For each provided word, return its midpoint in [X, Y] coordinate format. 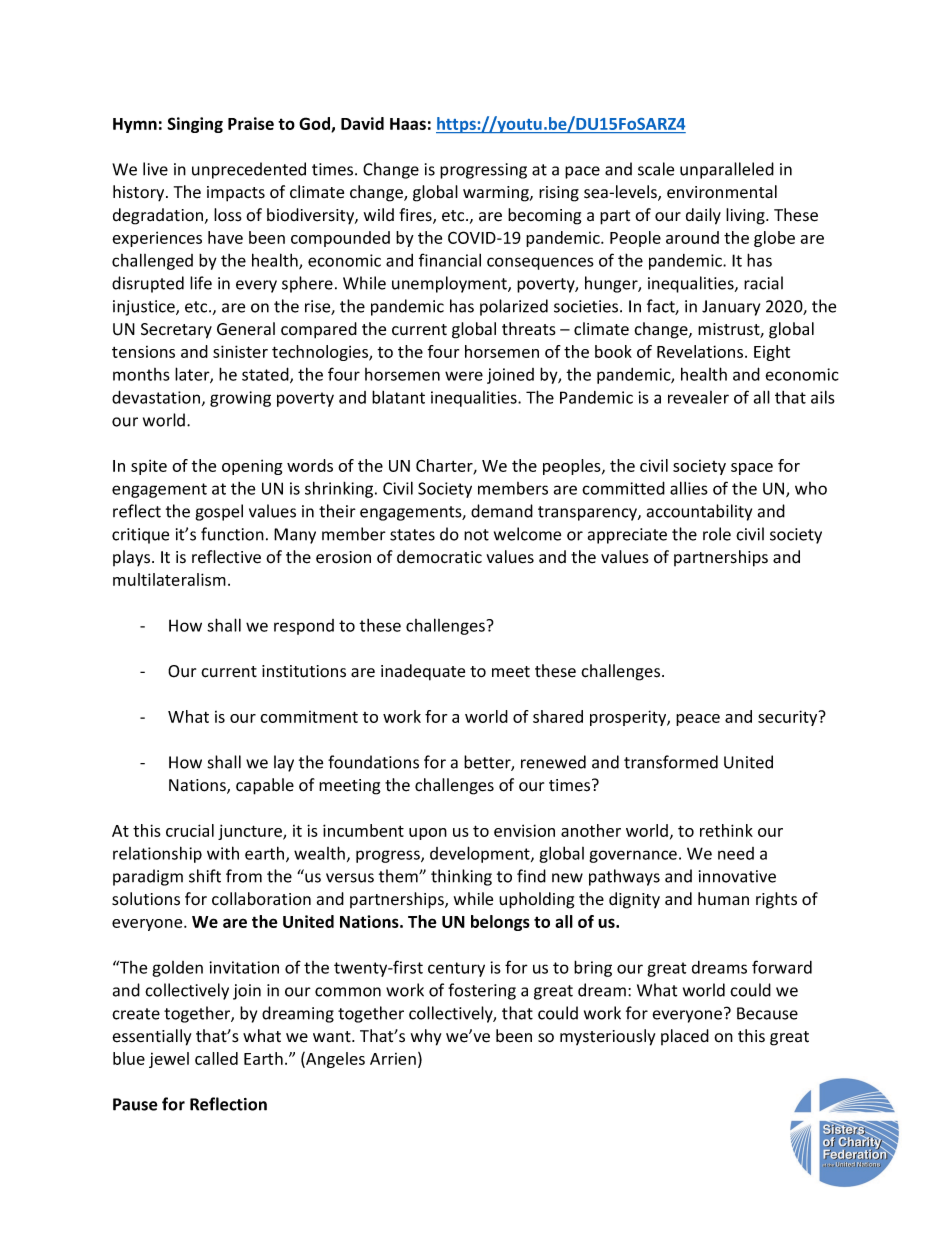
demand [502, 511]
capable [265, 786]
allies [689, 488]
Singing [195, 125]
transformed [671, 762]
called [216, 1058]
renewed [553, 762]
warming [497, 194]
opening [252, 467]
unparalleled [727, 170]
